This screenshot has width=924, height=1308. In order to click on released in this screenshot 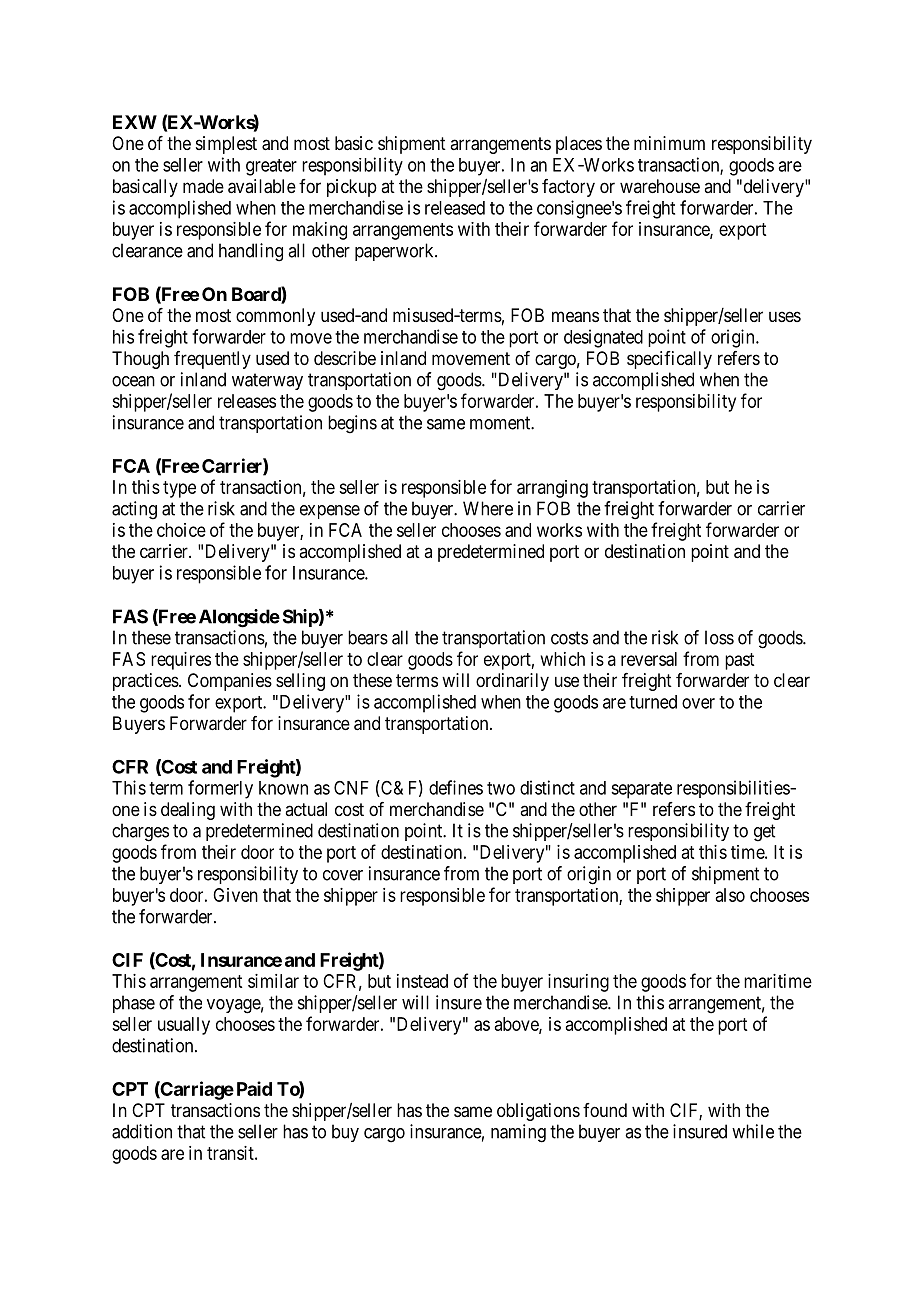, I will do `click(455, 208)`.
